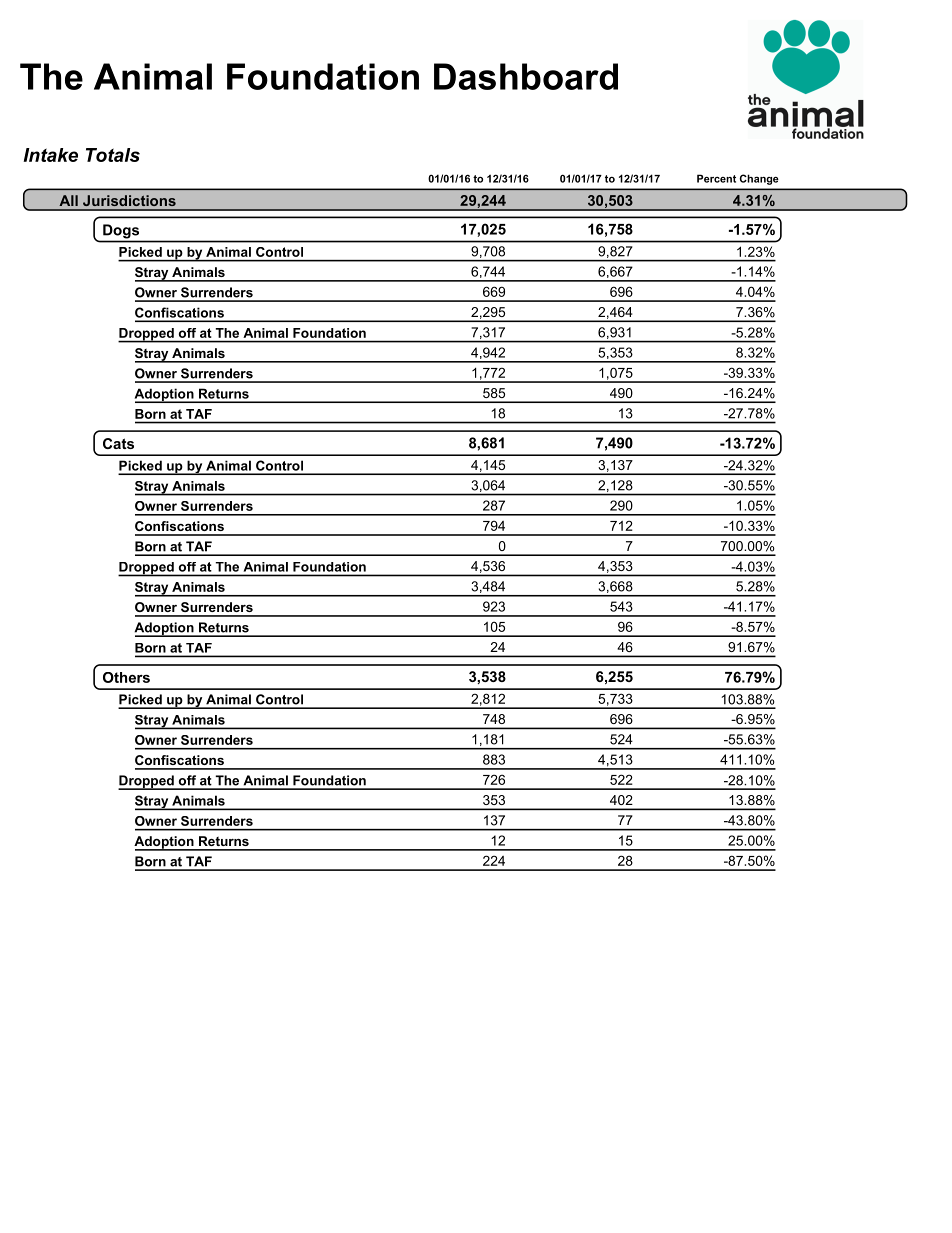 Image resolution: width=952 pixels, height=1233 pixels. What do you see at coordinates (118, 443) in the screenshot?
I see `Cats` at bounding box center [118, 443].
